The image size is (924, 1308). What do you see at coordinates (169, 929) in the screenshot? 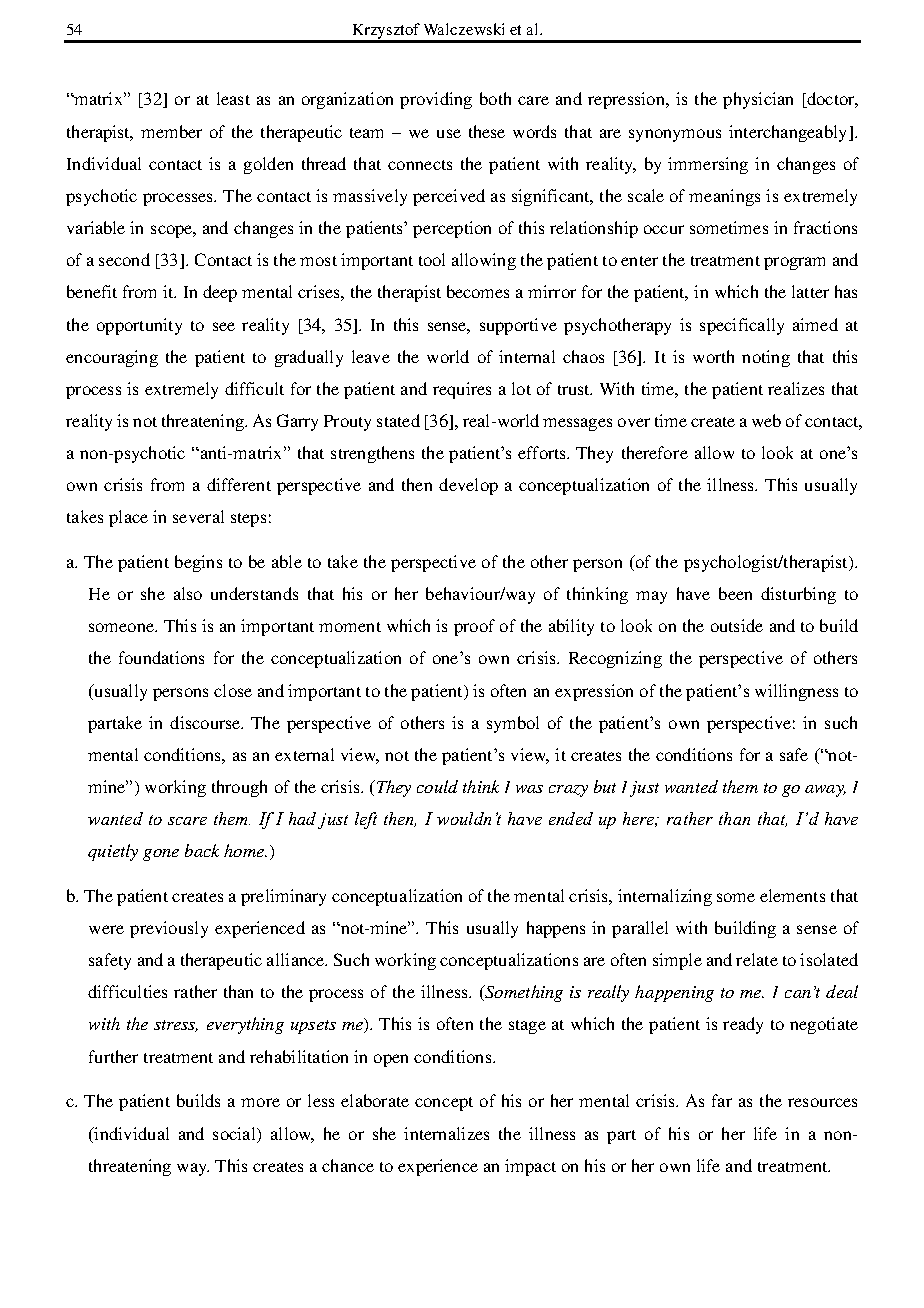
I see `previously` at bounding box center [169, 929].
